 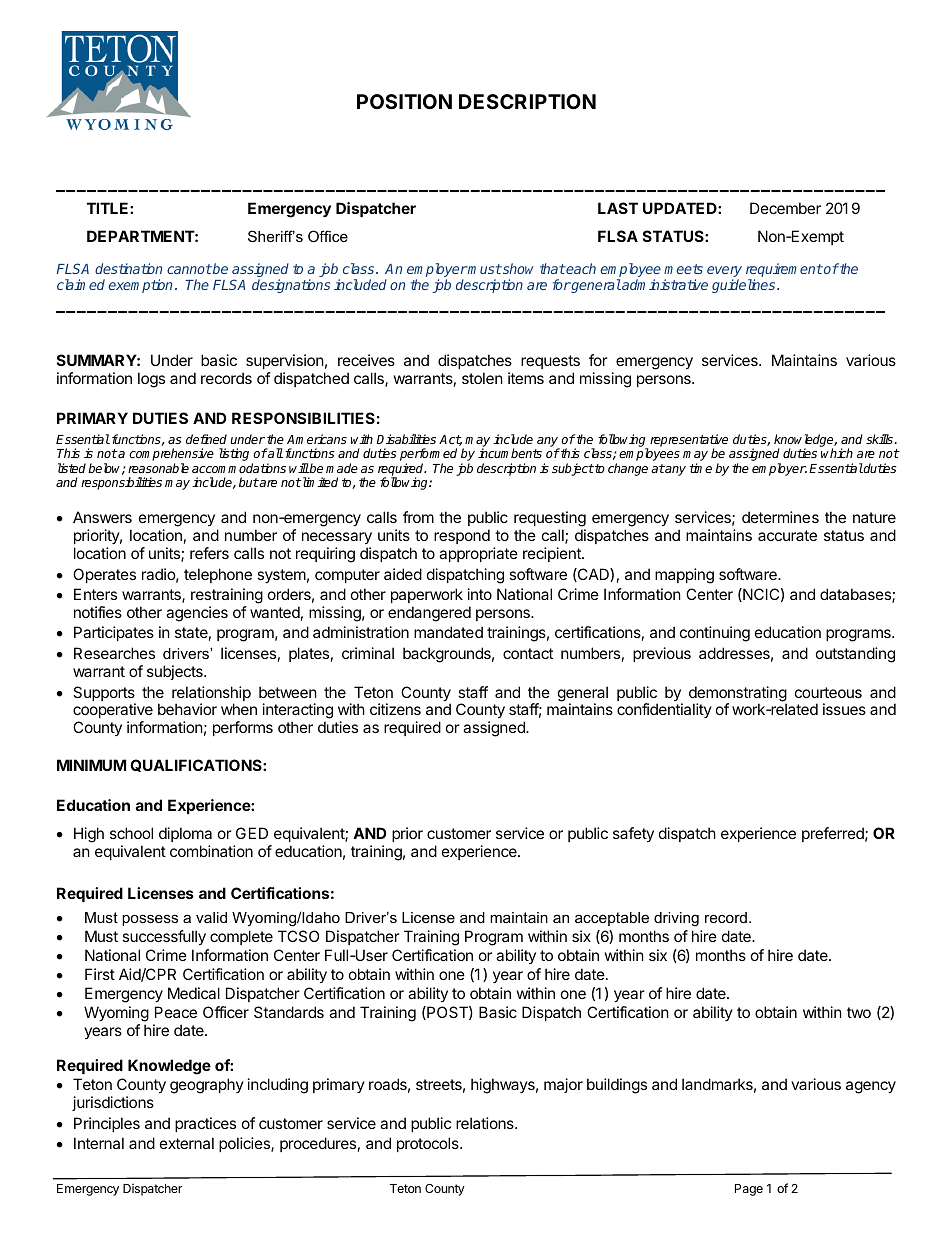 What do you see at coordinates (197, 614) in the screenshot?
I see `agencies` at bounding box center [197, 614].
